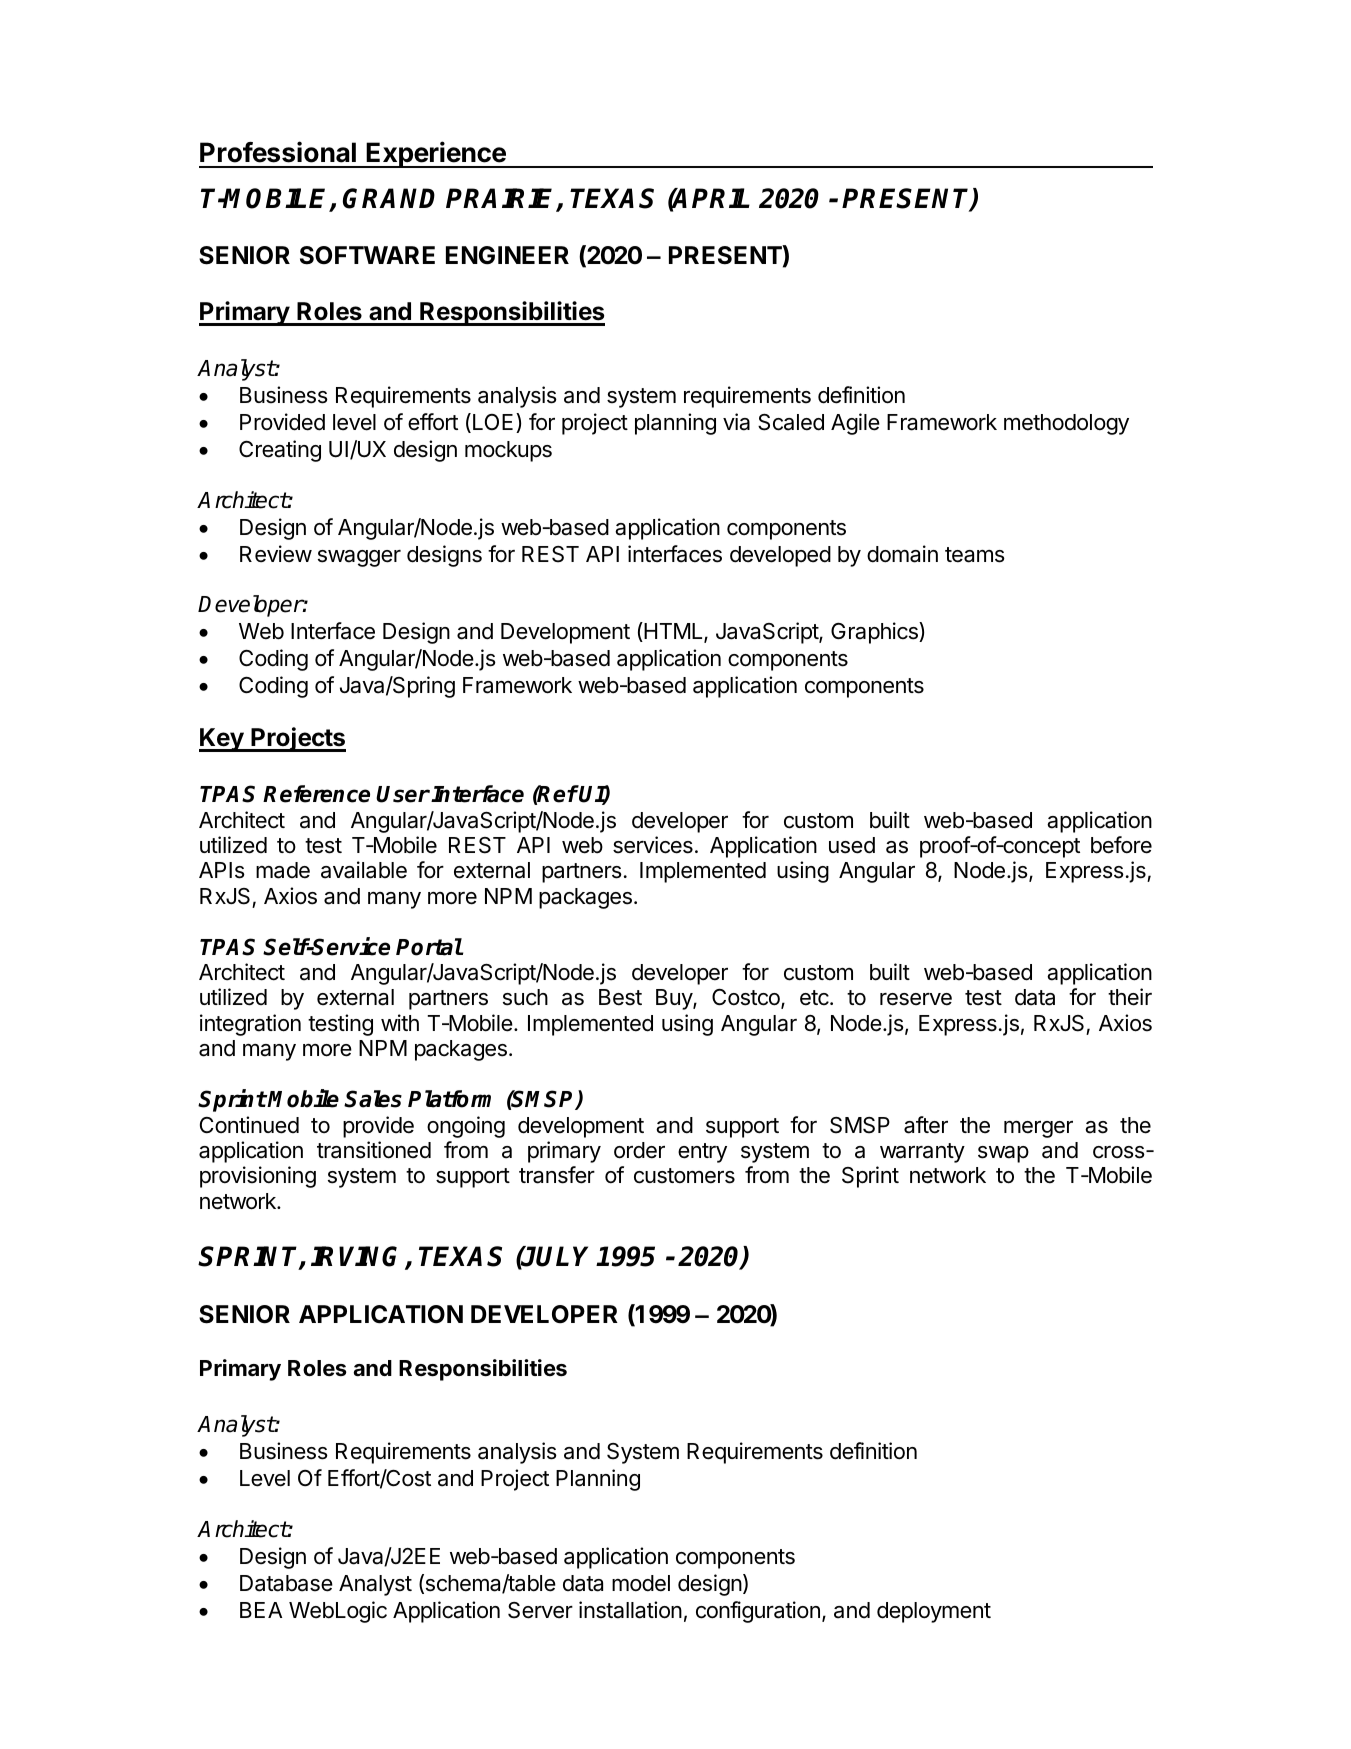 Image resolution: width=1351 pixels, height=1749 pixels. Describe the element at coordinates (261, 1610) in the screenshot. I see `BEA` at that location.
